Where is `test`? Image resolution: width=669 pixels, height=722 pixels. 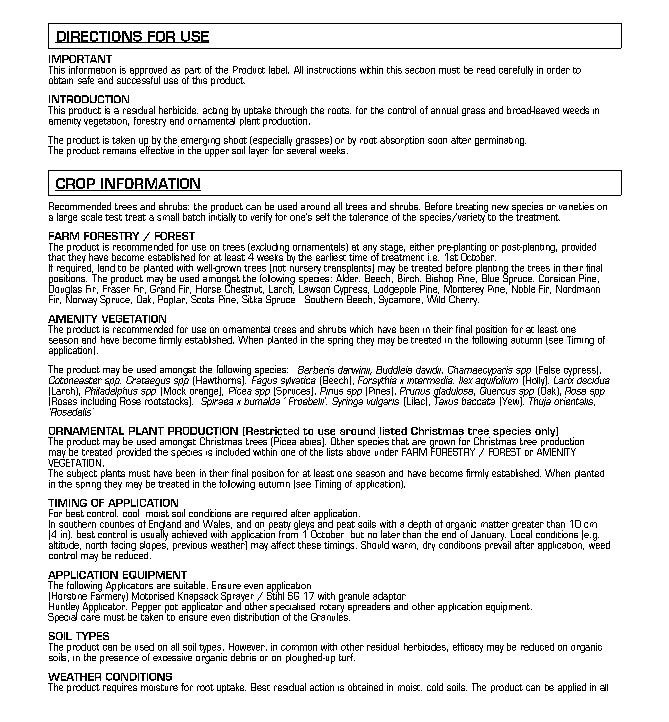
test is located at coordinates (113, 217).
